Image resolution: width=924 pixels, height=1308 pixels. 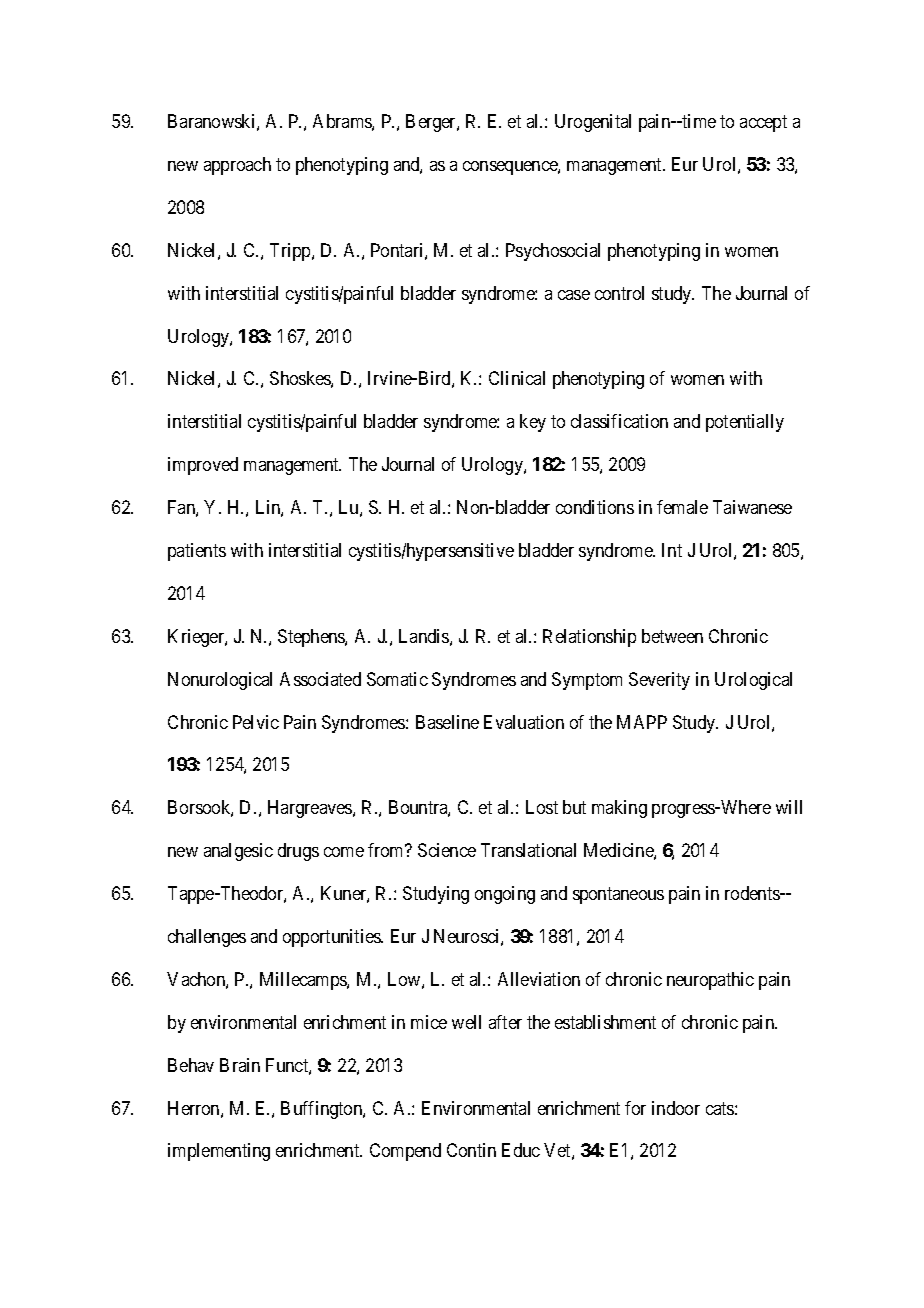 I want to click on accept, so click(x=763, y=123).
